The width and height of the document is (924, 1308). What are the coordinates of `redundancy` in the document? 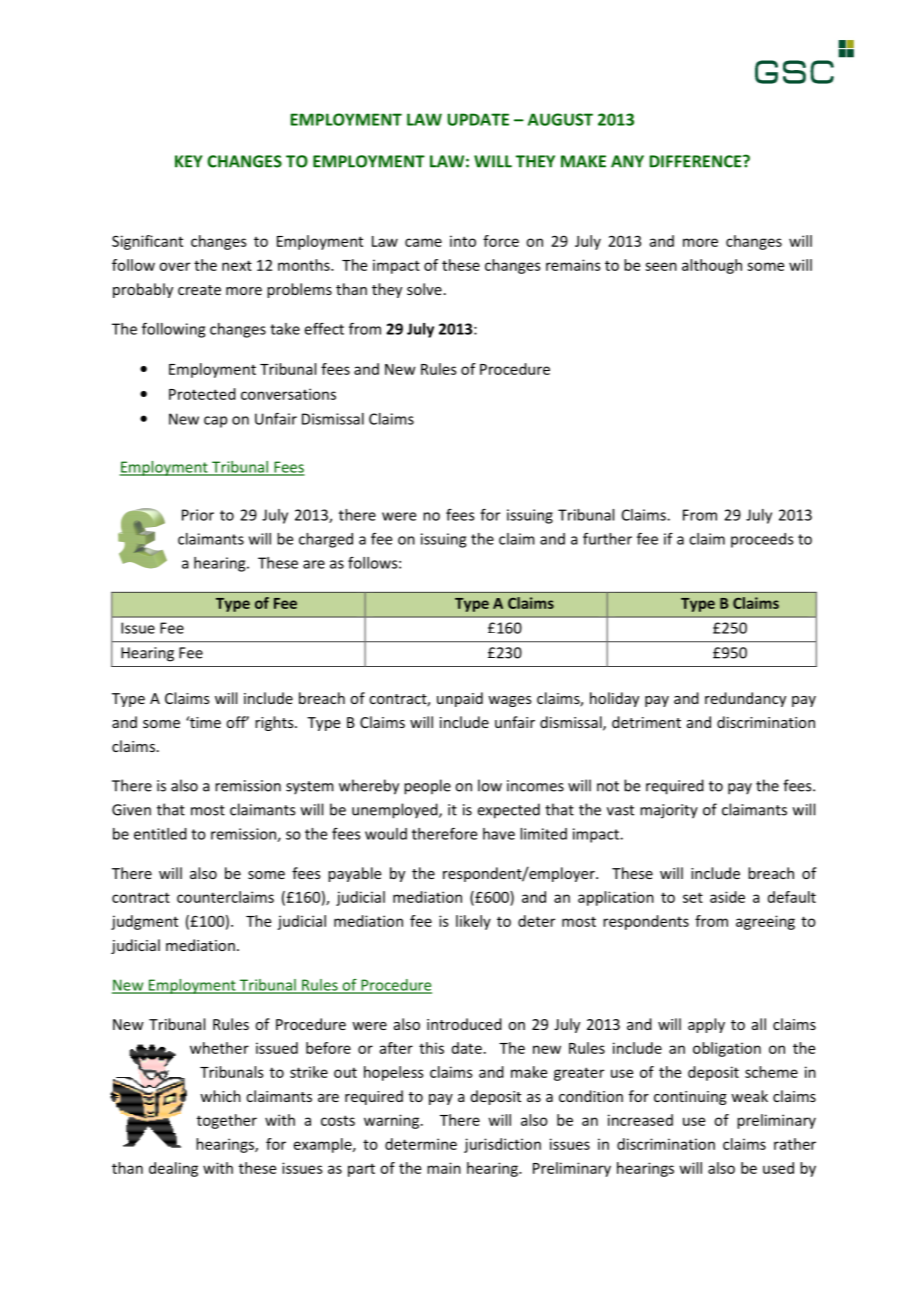 It's located at (745, 699).
